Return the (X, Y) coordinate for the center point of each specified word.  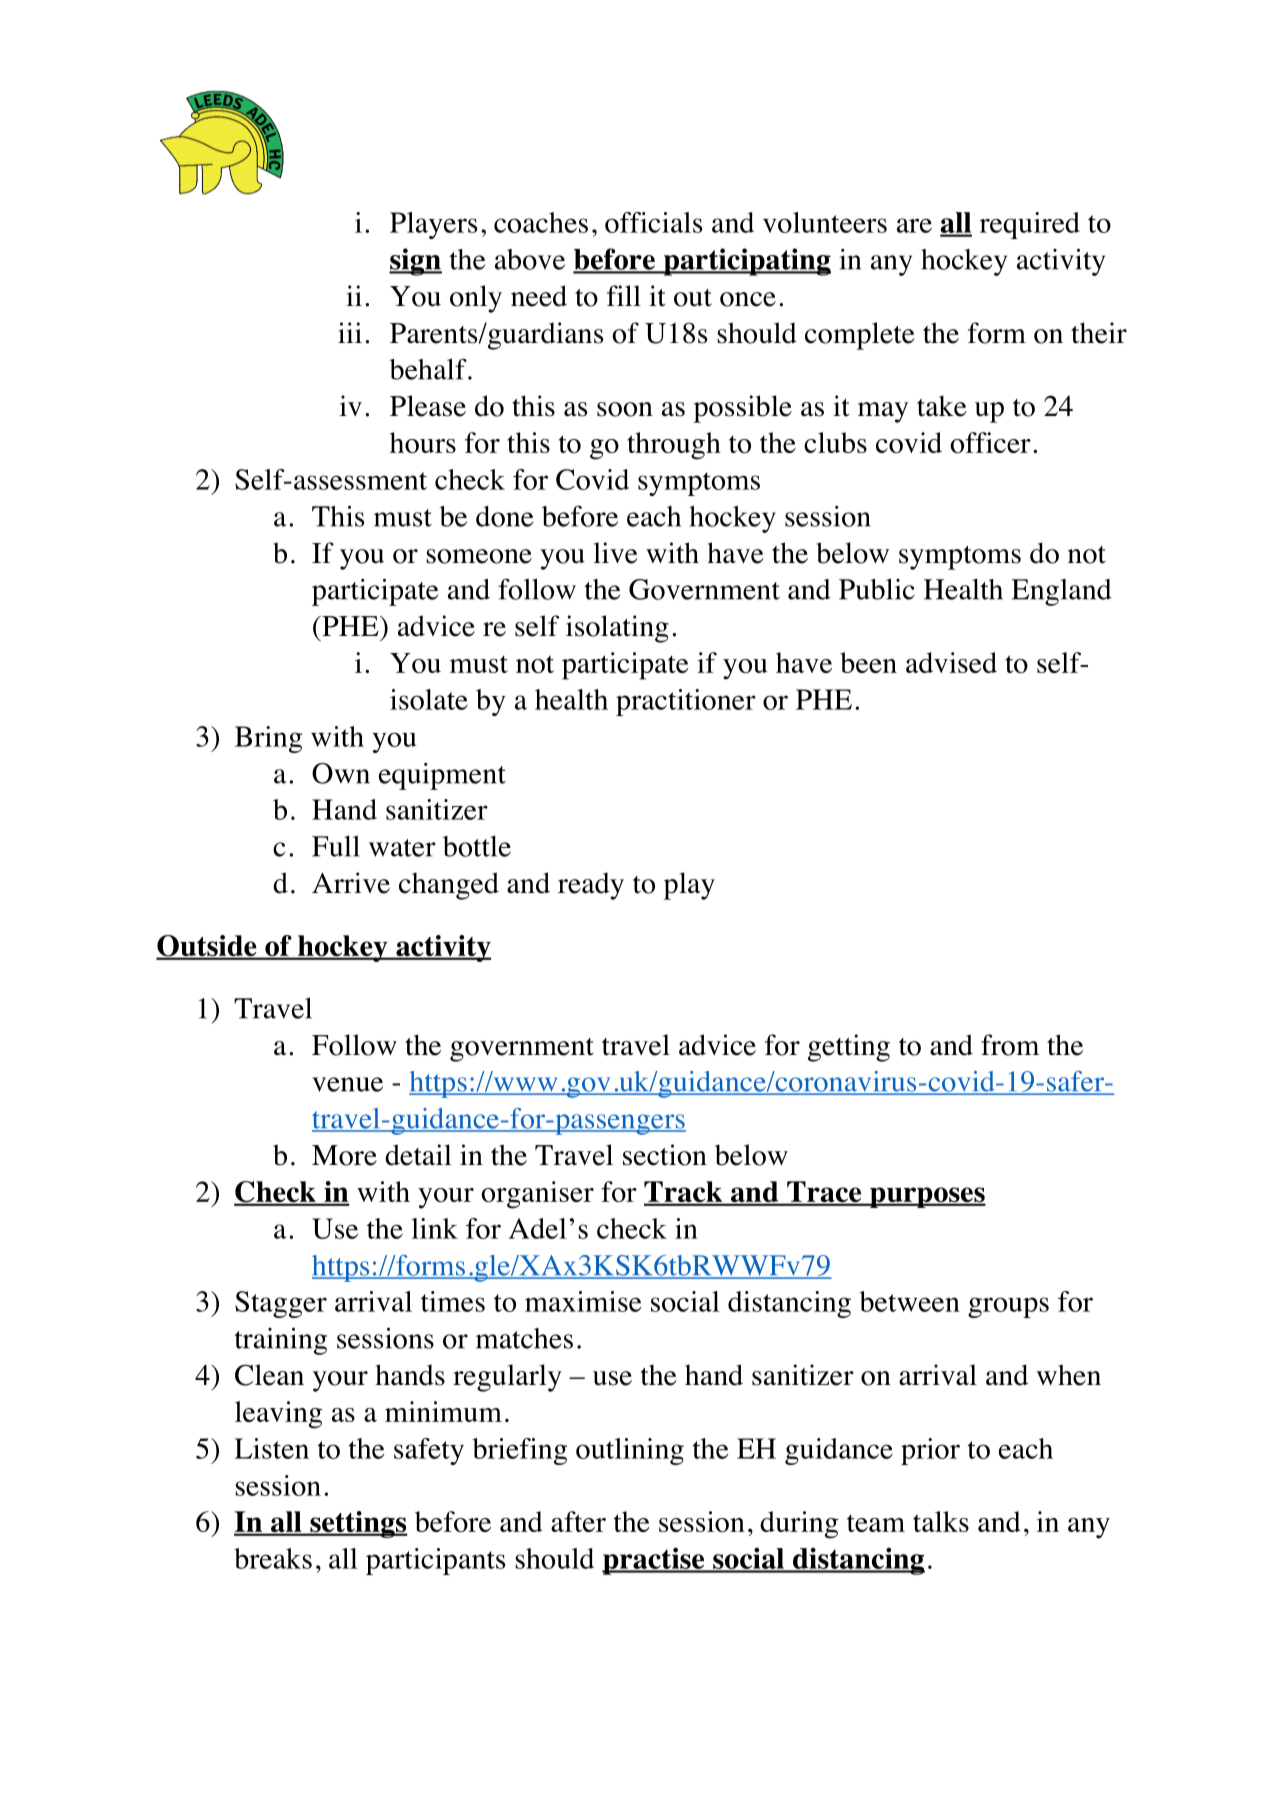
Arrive (351, 883)
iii (350, 332)
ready (591, 886)
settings (358, 1524)
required (1030, 225)
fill (624, 295)
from (1010, 1045)
